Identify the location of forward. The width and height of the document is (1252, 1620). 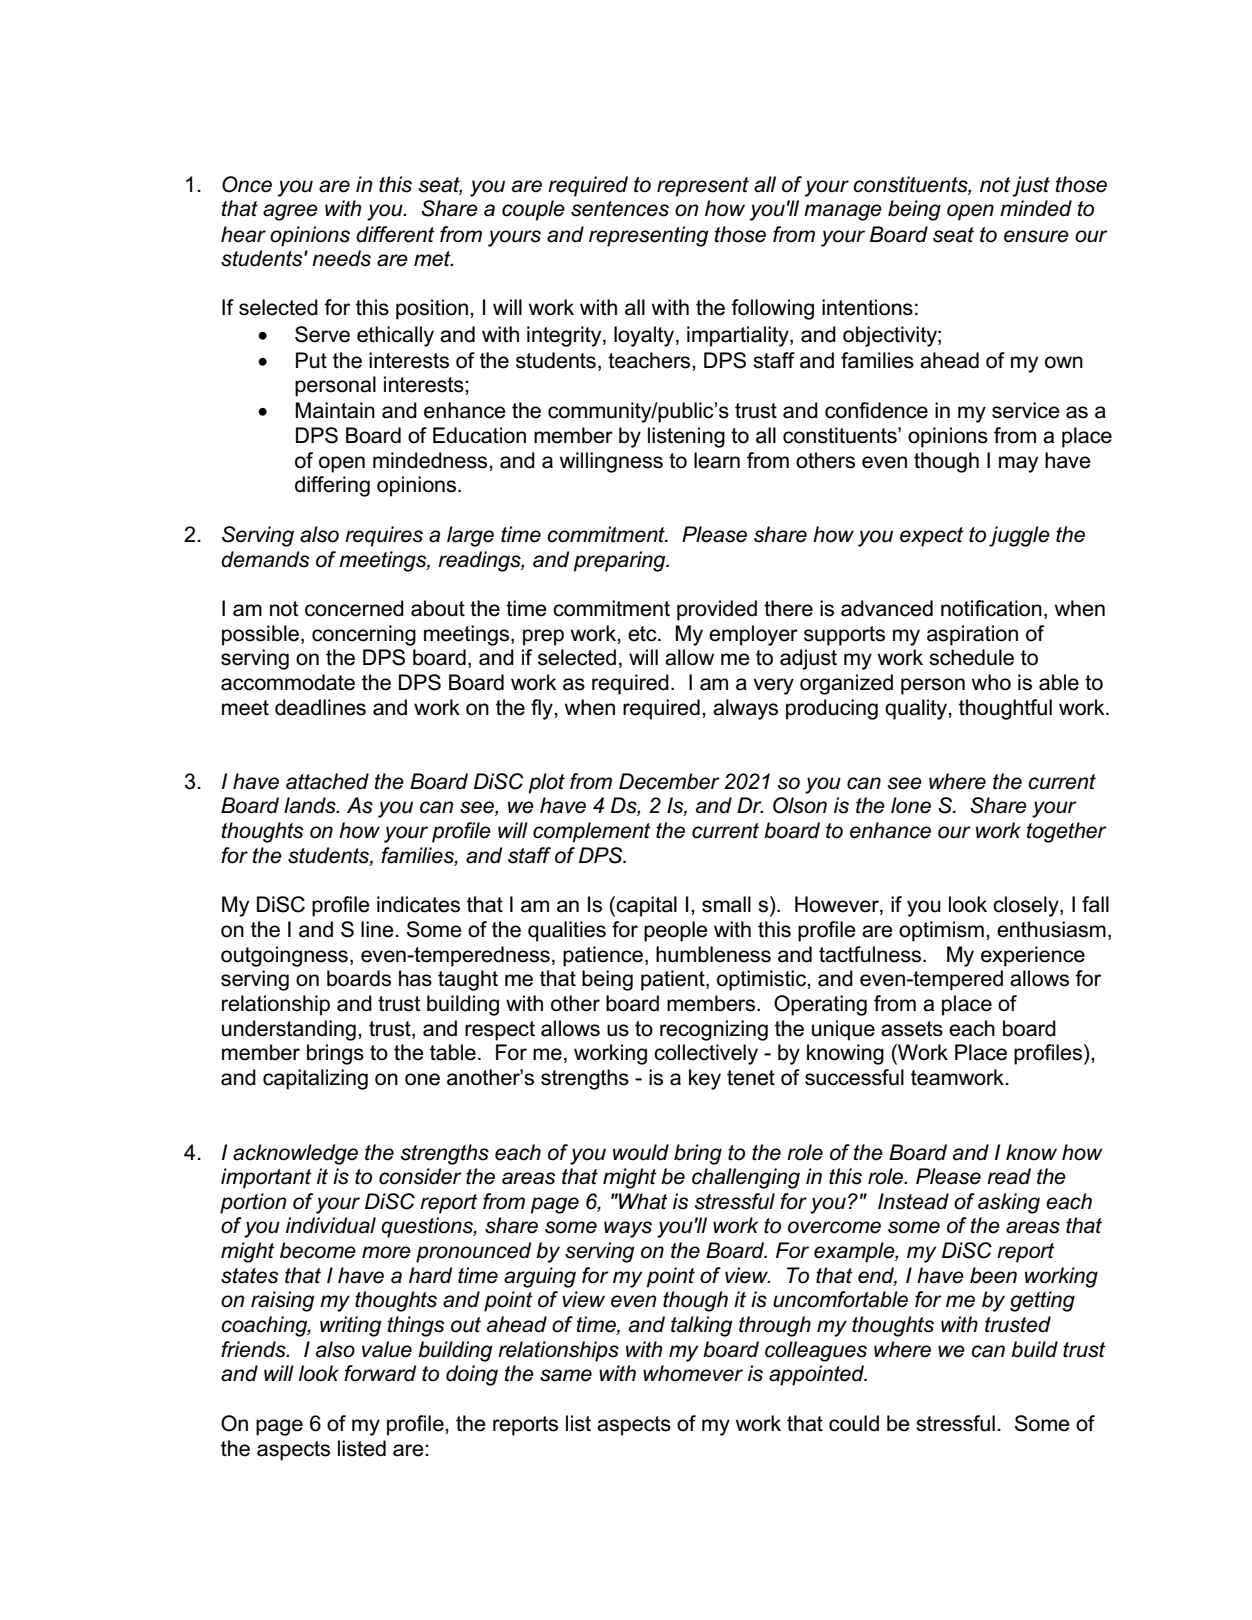
(380, 1373).
